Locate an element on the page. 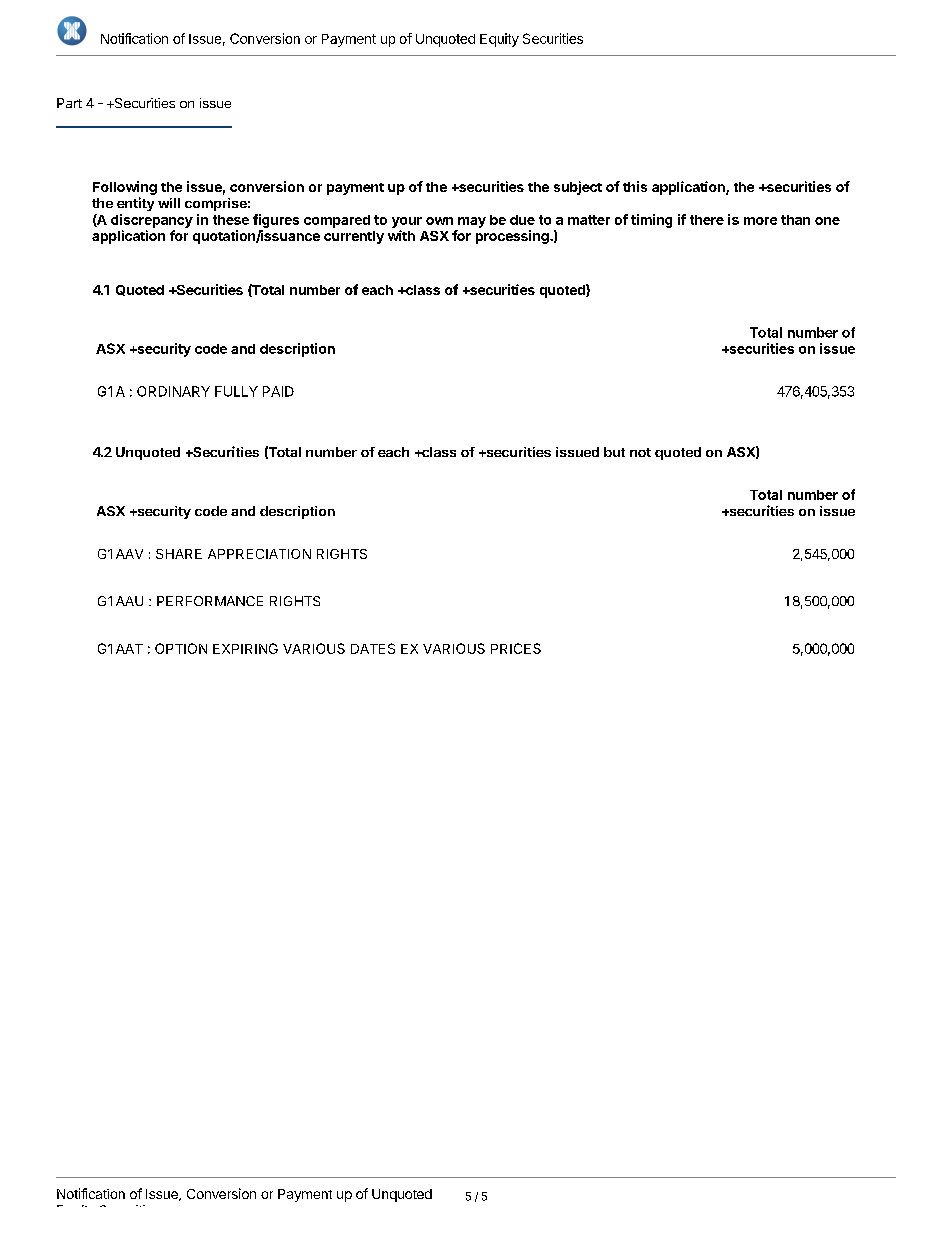 The image size is (952, 1233). this is located at coordinates (635, 186).
